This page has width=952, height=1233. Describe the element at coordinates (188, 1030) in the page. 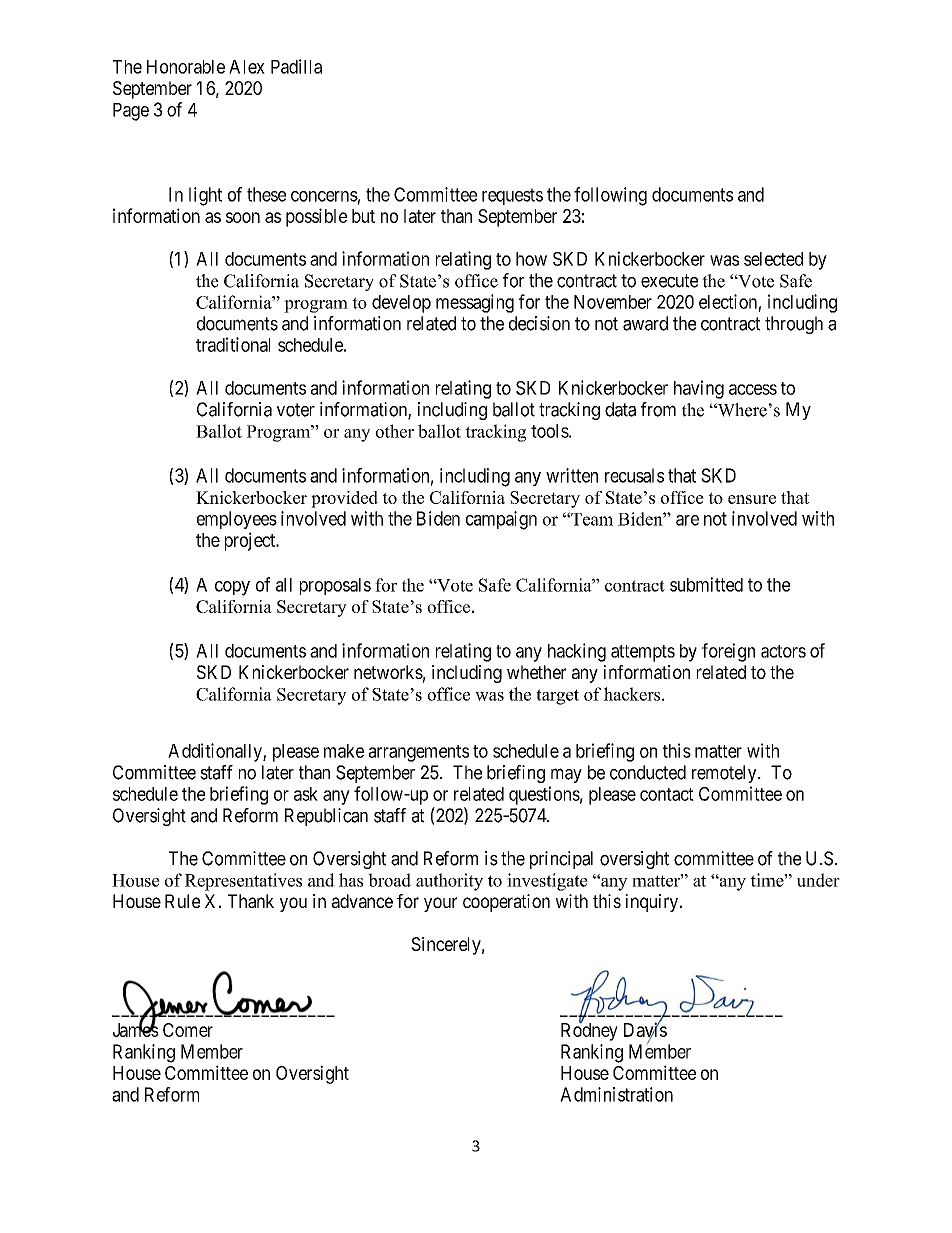

I see `Comer` at that location.
